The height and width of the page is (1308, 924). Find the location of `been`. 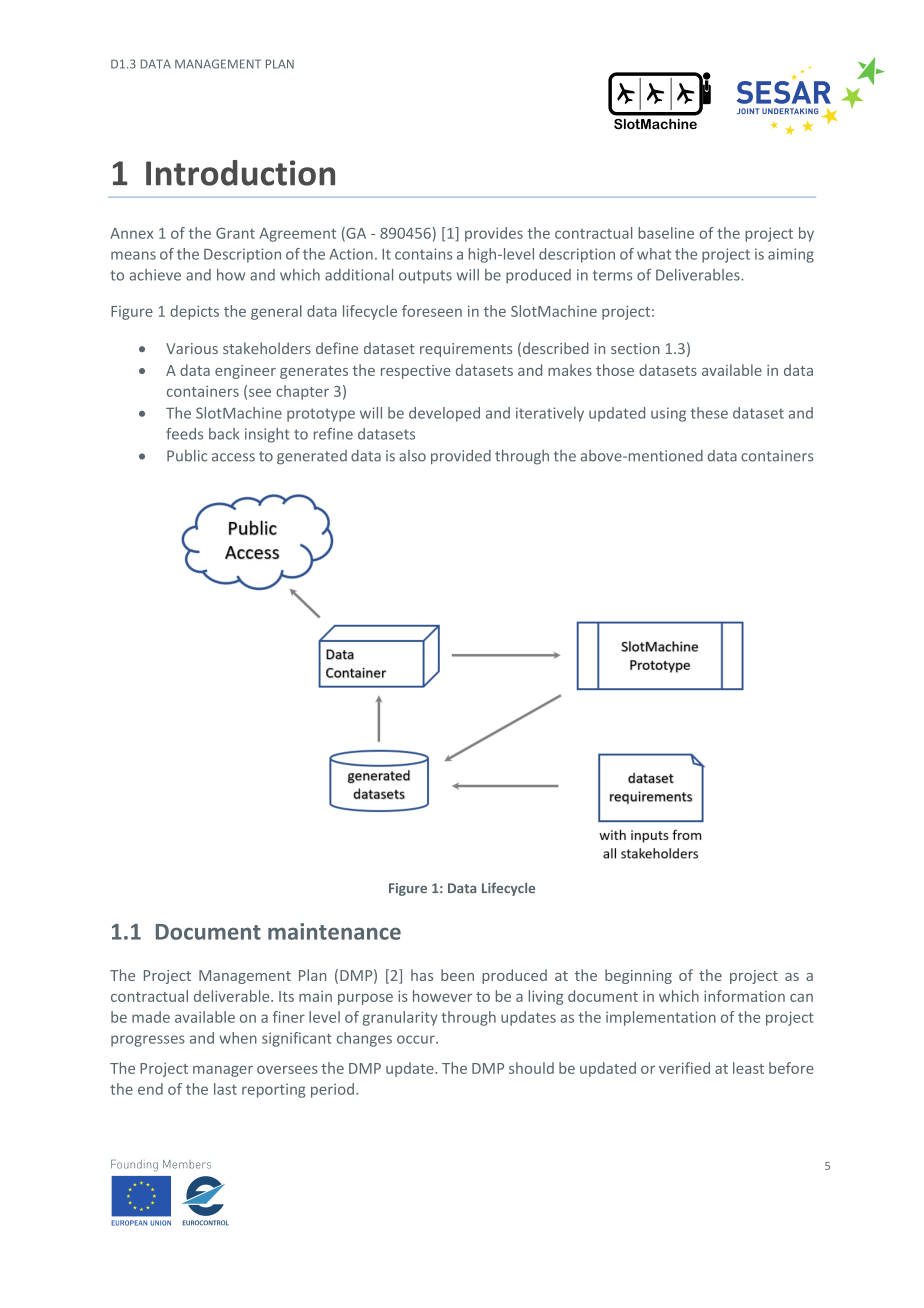

been is located at coordinates (457, 975).
